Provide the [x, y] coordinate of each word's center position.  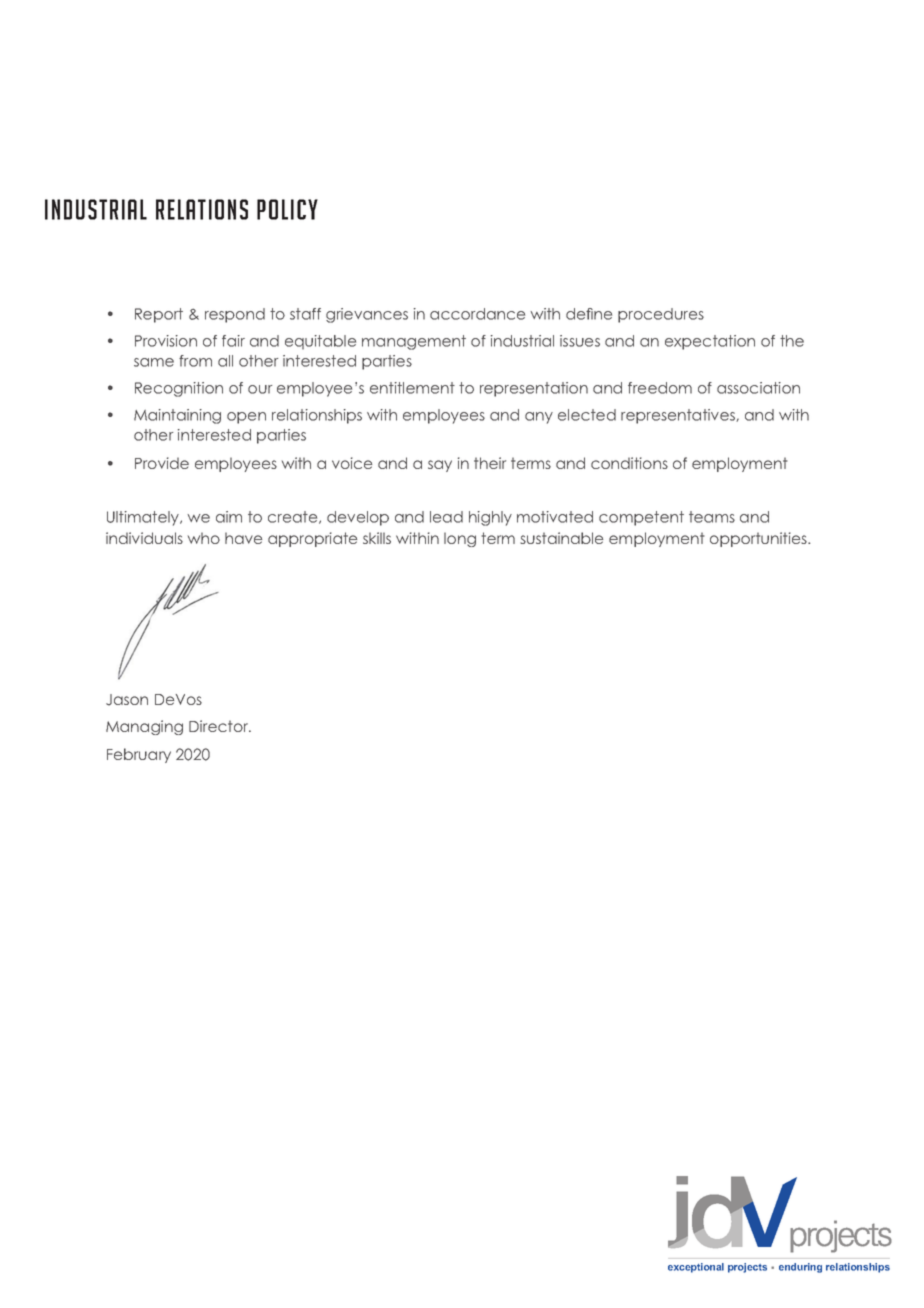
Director [220, 726]
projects [747, 1268]
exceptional [696, 1268]
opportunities [759, 539]
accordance [477, 314]
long [460, 539]
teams [712, 517]
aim [229, 517]
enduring [800, 1268]
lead [446, 517]
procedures [661, 315]
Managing [144, 727]
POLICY [287, 209]
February [139, 755]
